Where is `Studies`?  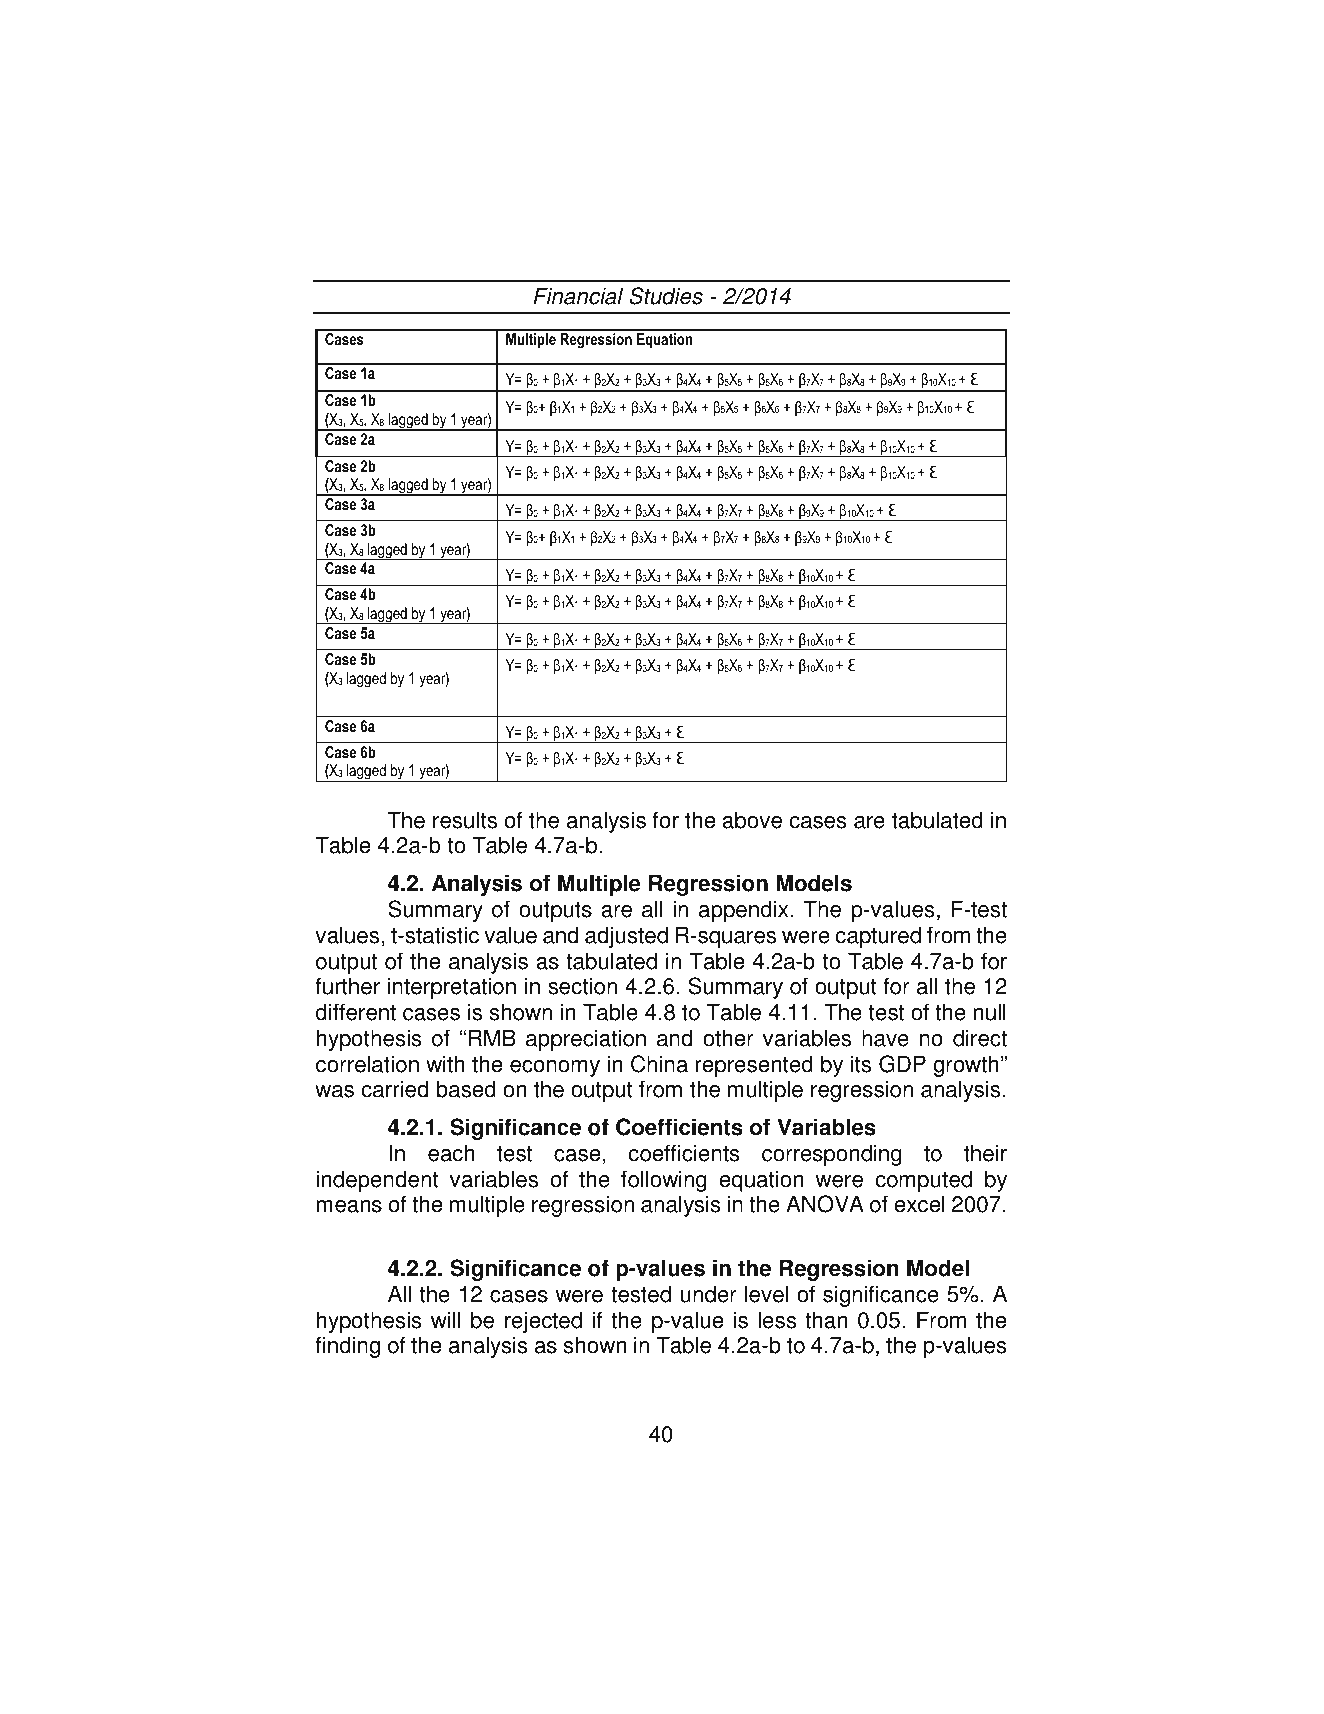
Studies is located at coordinates (666, 296).
